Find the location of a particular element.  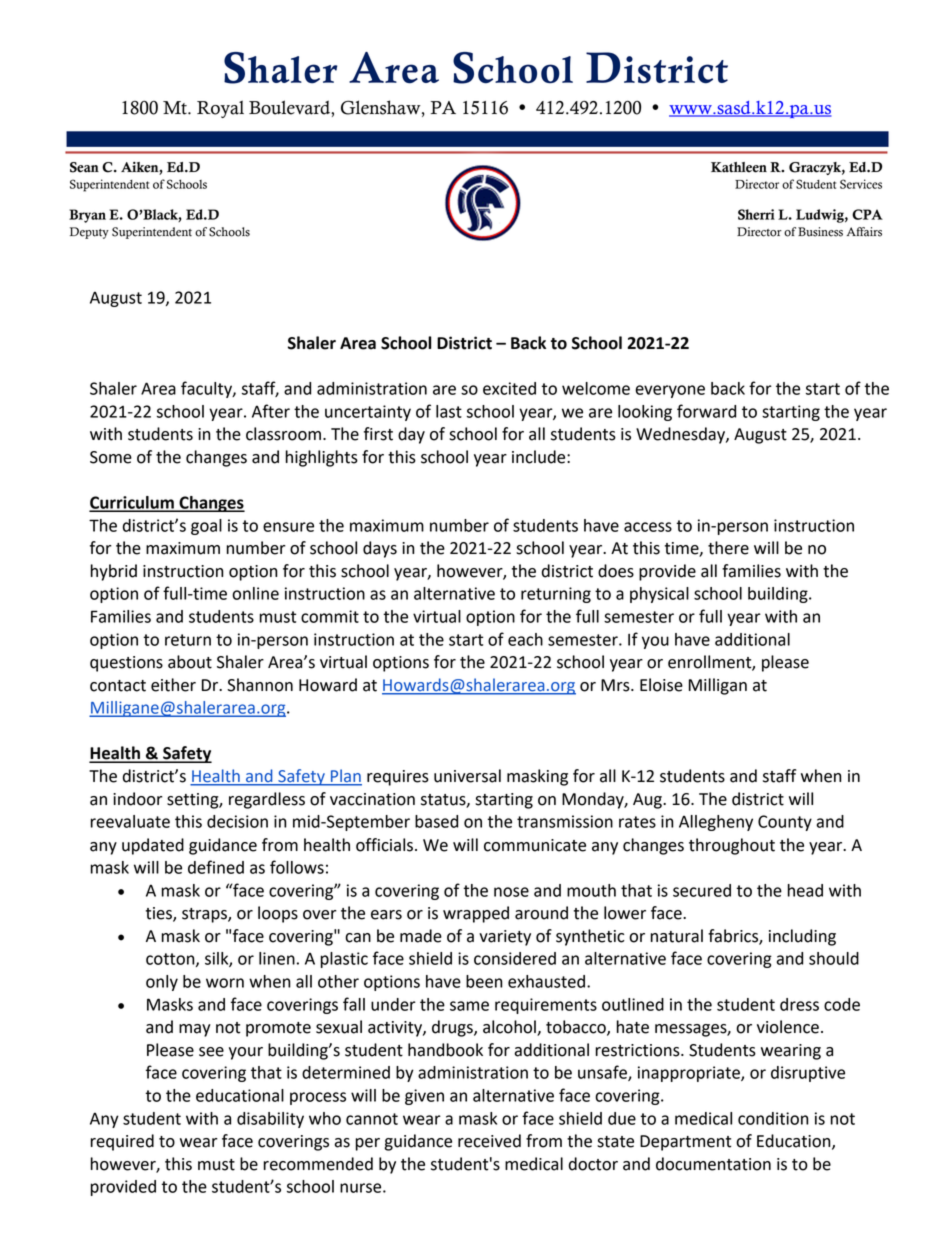

Services is located at coordinates (861, 184).
